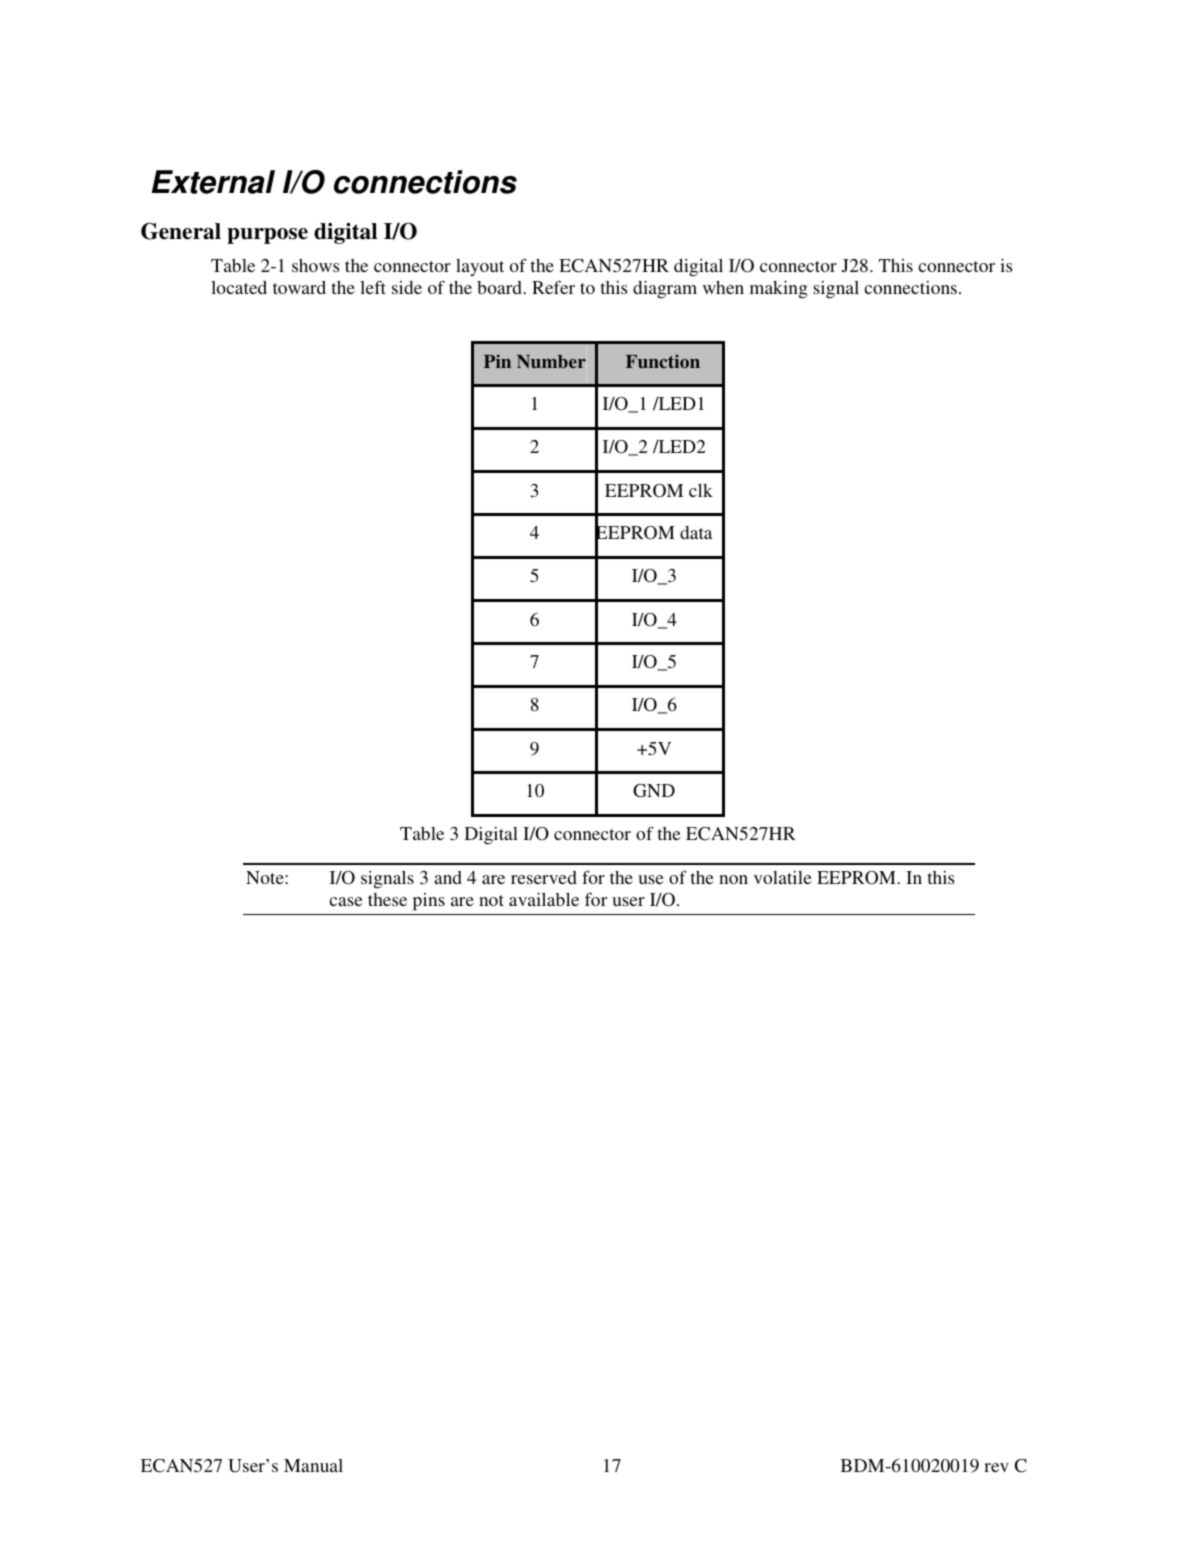 The width and height of the screenshot is (1196, 1548). Describe the element at coordinates (733, 879) in the screenshot. I see `non` at that location.
